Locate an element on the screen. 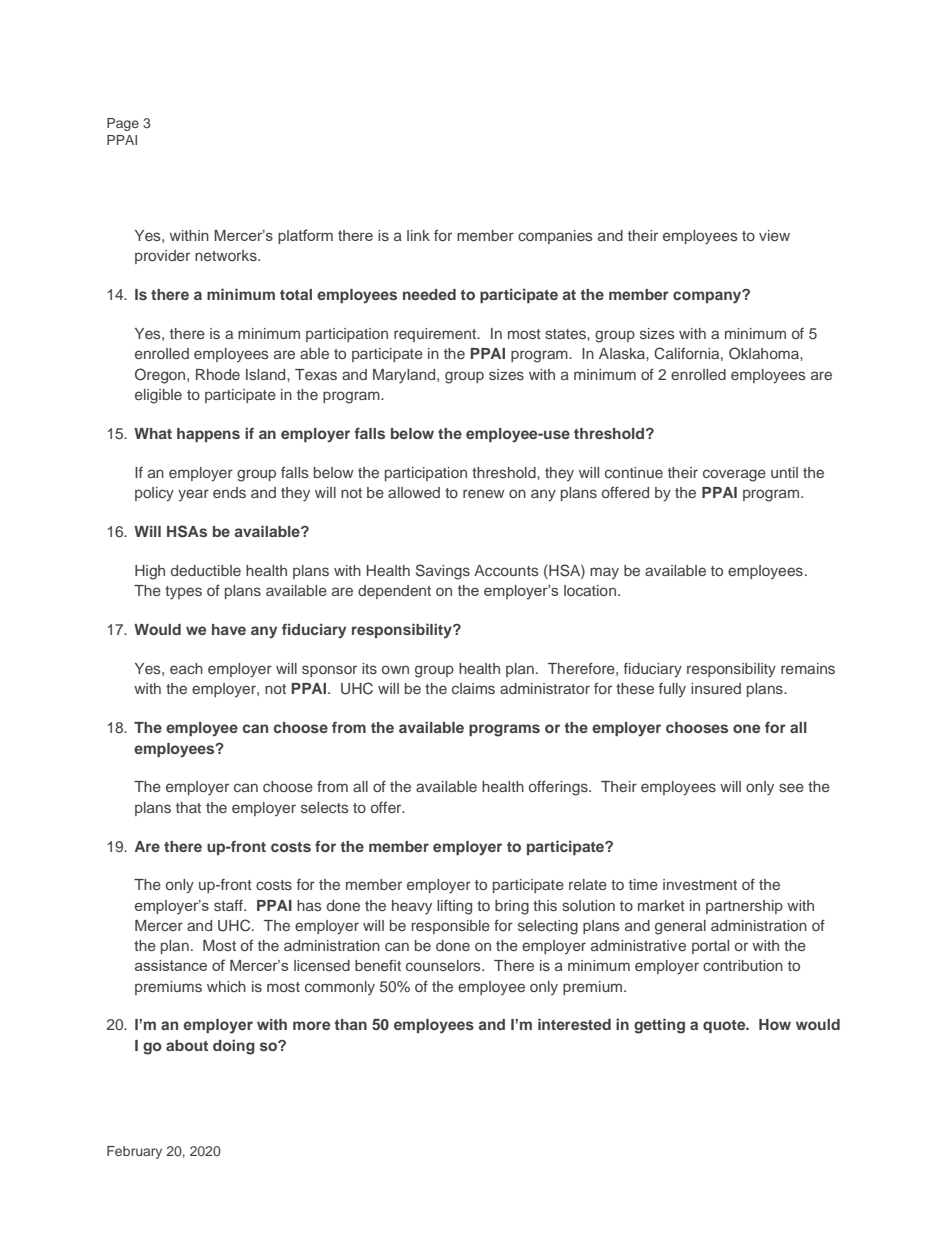 The width and height of the screenshot is (952, 1233). requirement is located at coordinates (436, 335).
